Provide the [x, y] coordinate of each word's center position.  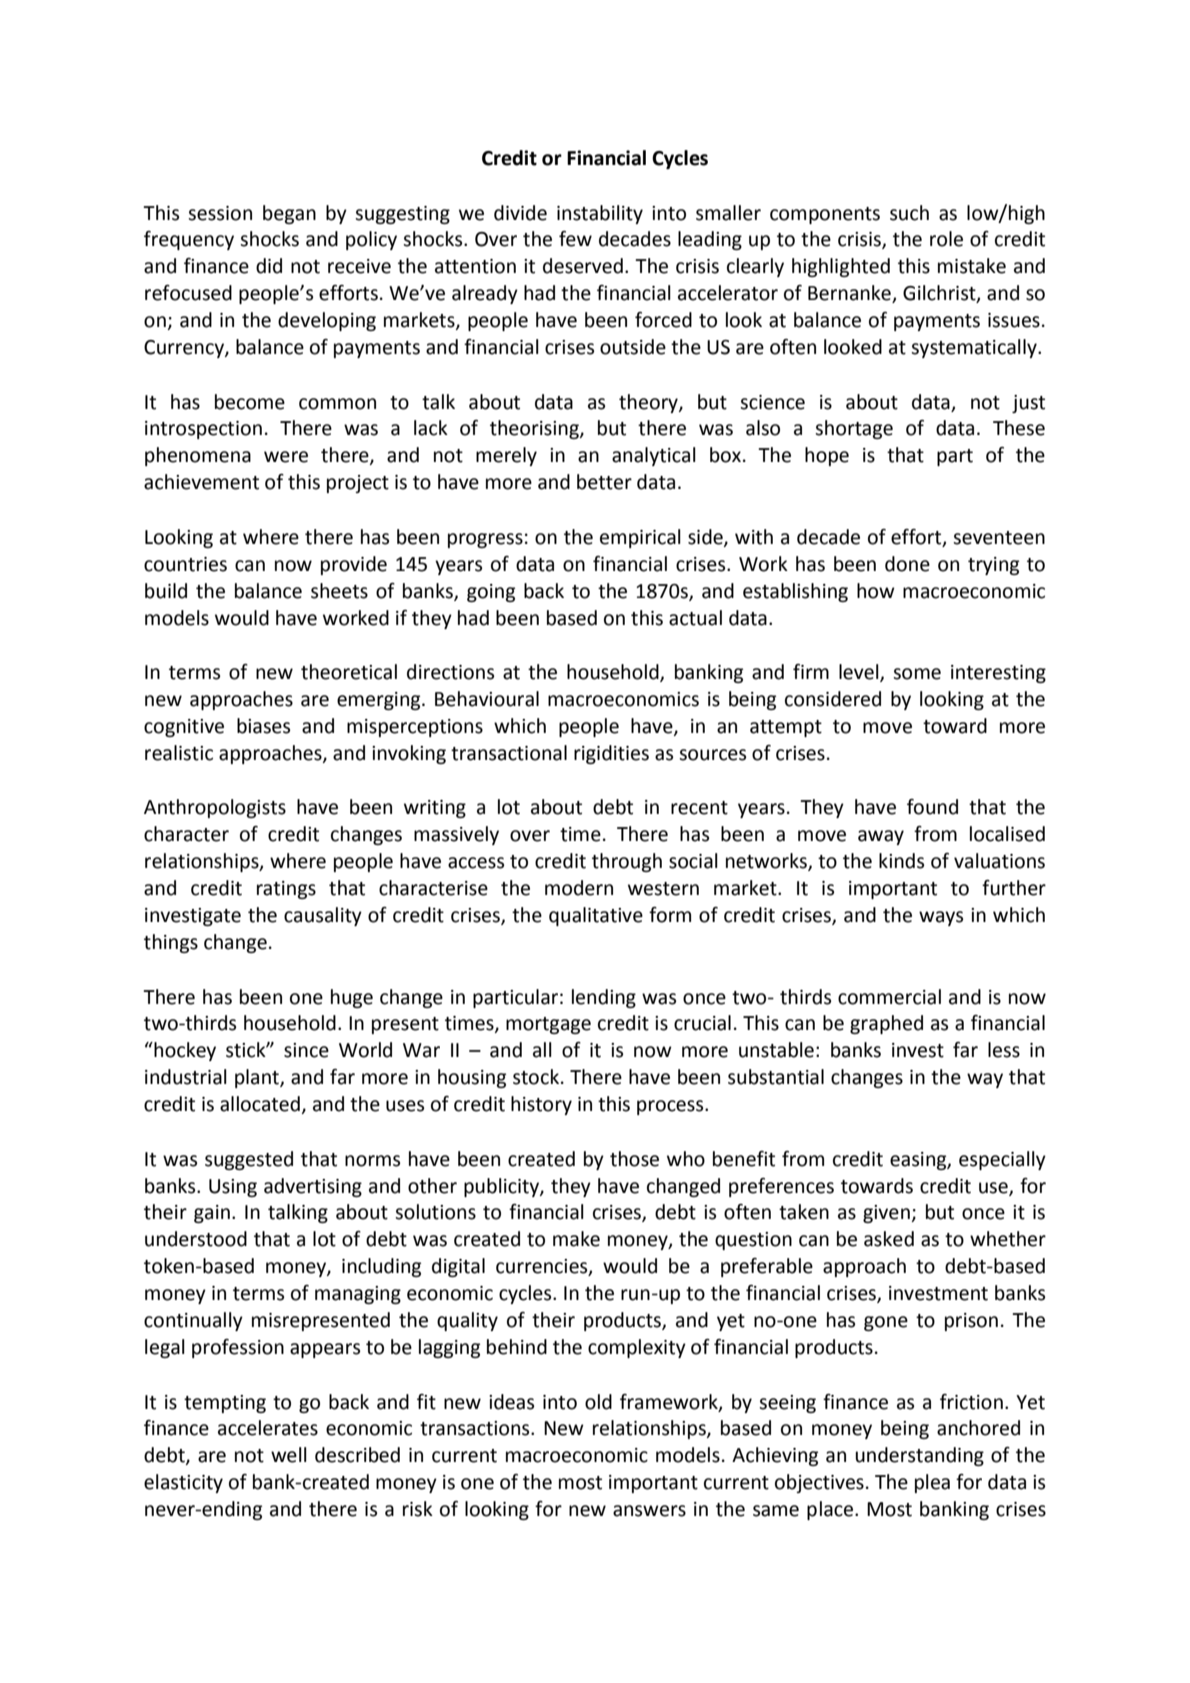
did [269, 266]
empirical [640, 538]
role [946, 239]
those [634, 1159]
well [289, 1455]
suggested [249, 1160]
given [887, 1214]
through [627, 862]
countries [185, 564]
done [907, 564]
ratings [286, 890]
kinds [901, 861]
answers [649, 1511]
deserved [583, 266]
